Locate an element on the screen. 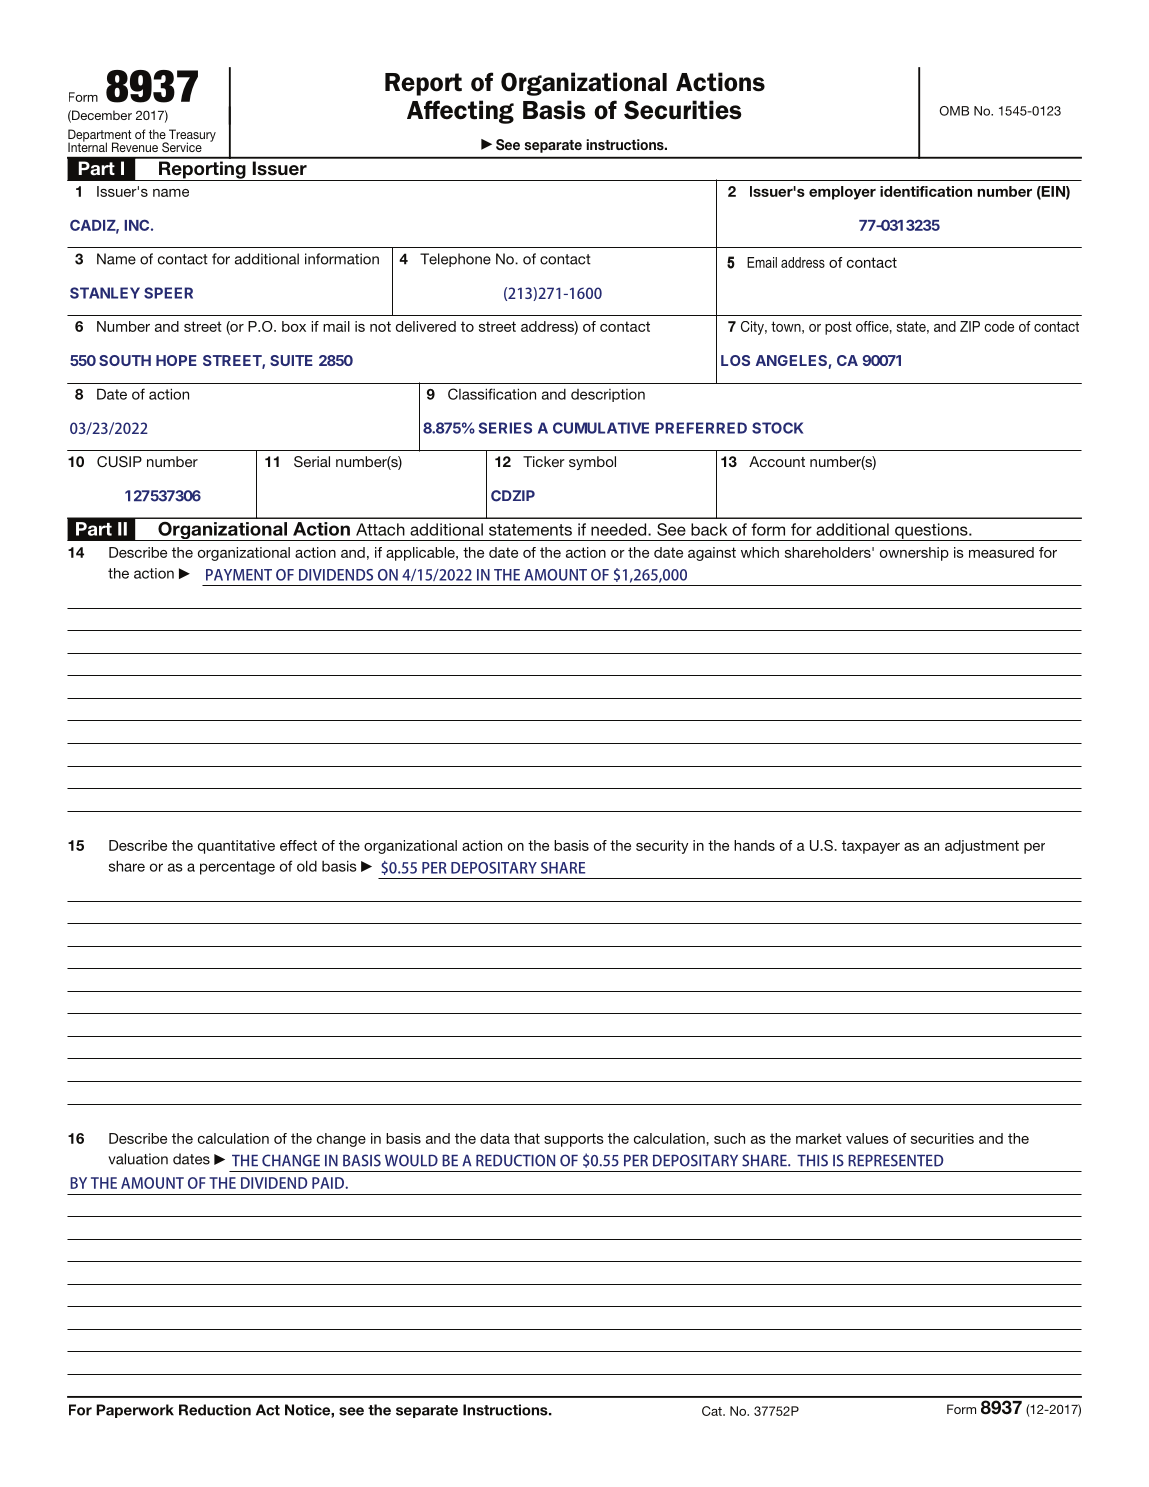  identification is located at coordinates (926, 191).
